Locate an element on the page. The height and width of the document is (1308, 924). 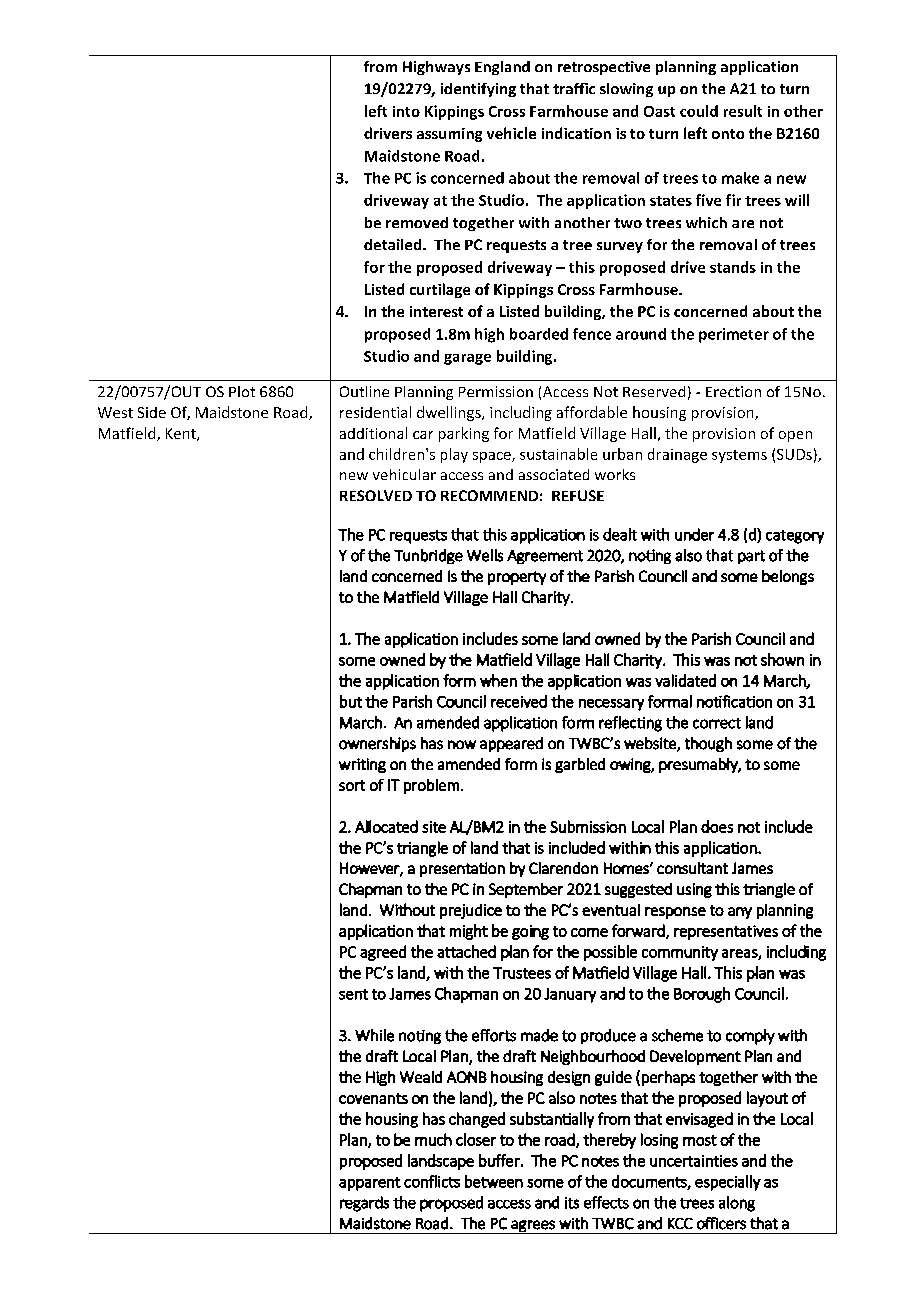
into is located at coordinates (406, 111).
